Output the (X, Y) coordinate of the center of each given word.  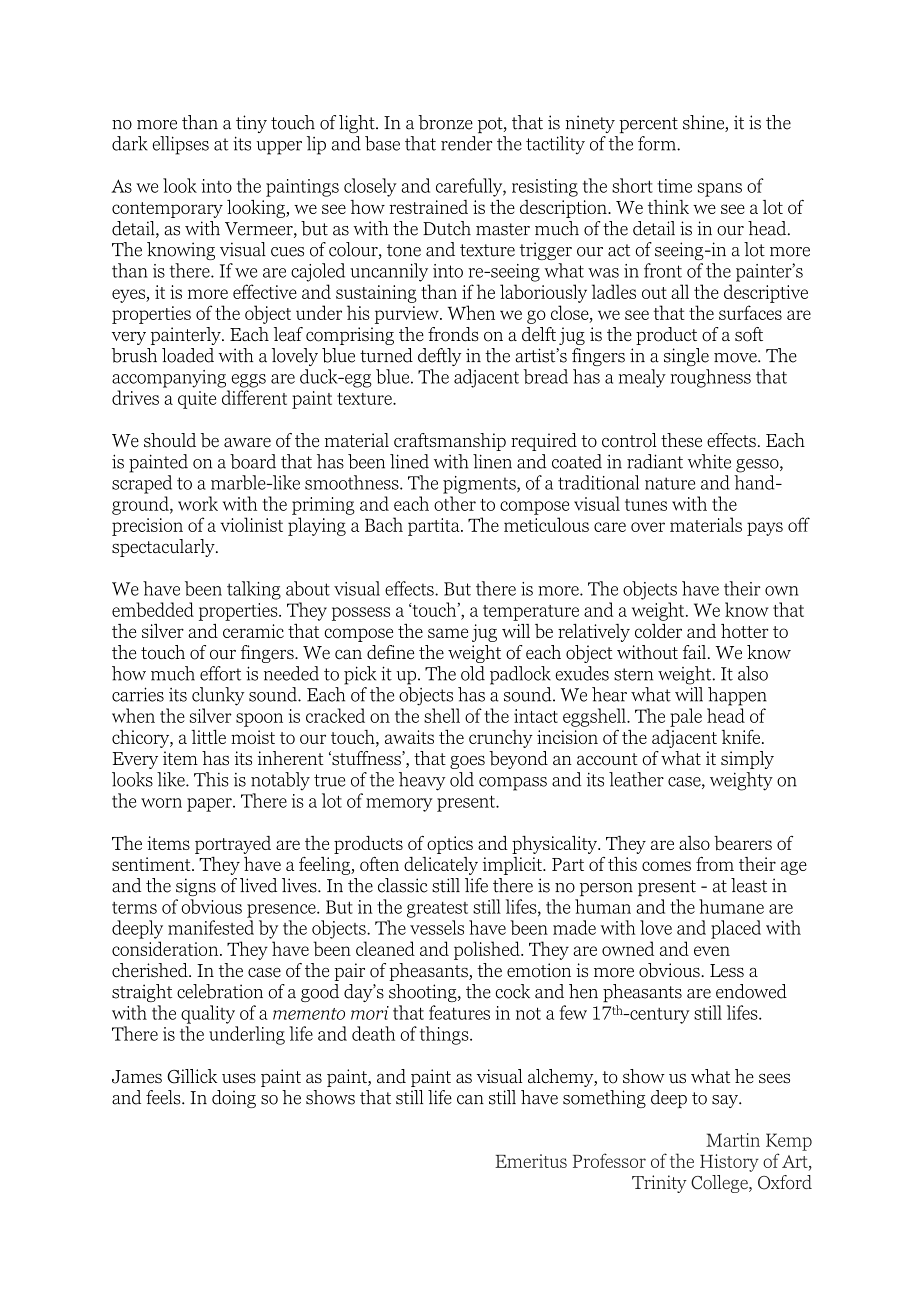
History (729, 1163)
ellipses (180, 145)
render (467, 143)
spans (720, 190)
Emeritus (531, 1161)
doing (234, 1099)
